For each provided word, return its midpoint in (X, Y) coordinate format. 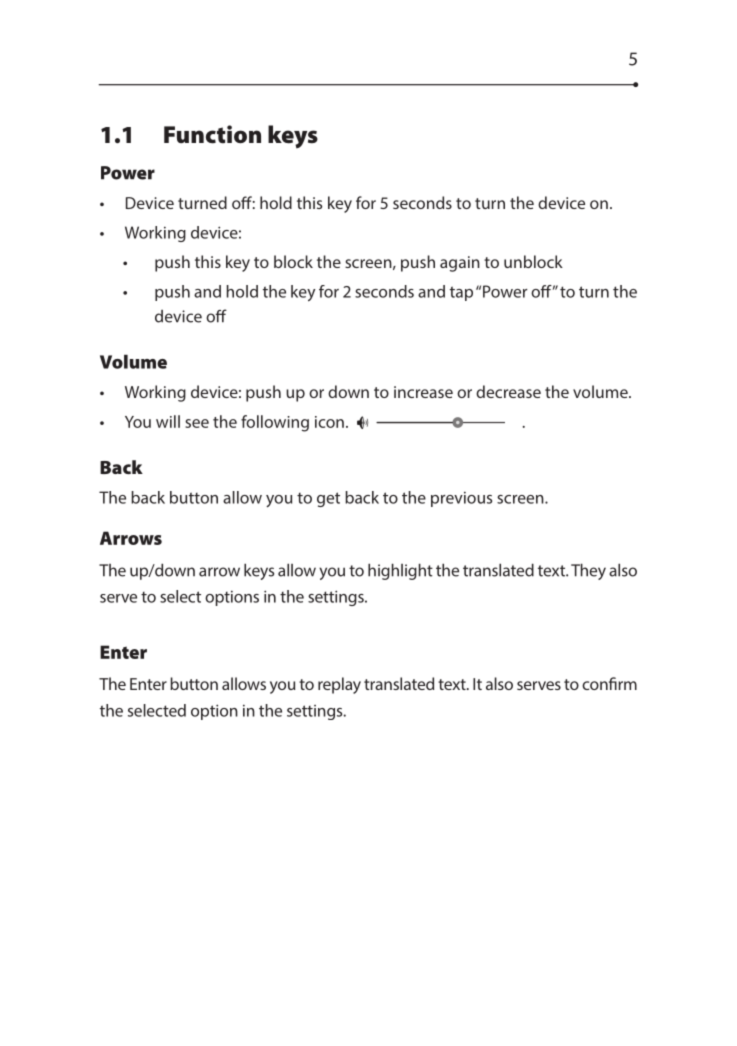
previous (461, 499)
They (588, 571)
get (328, 499)
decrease (508, 391)
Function (212, 134)
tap (461, 293)
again (460, 264)
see (197, 423)
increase (423, 392)
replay (339, 685)
